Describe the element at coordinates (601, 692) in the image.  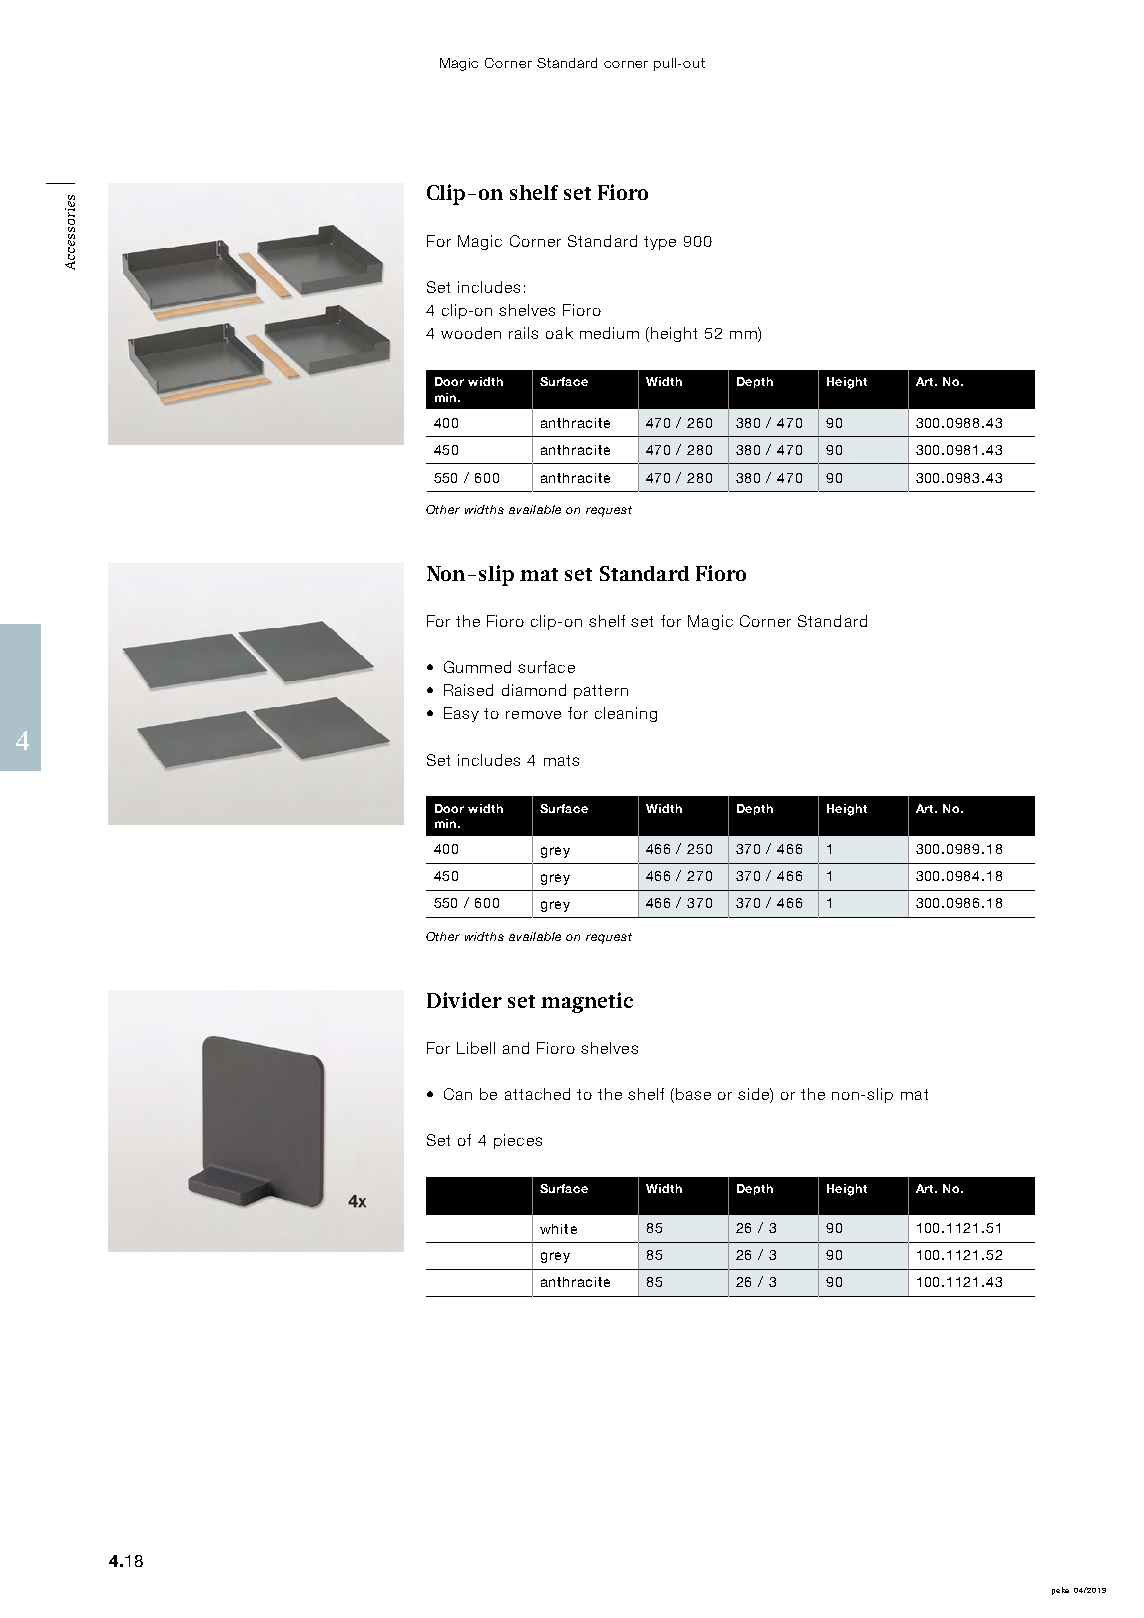
I see `pattern` at that location.
